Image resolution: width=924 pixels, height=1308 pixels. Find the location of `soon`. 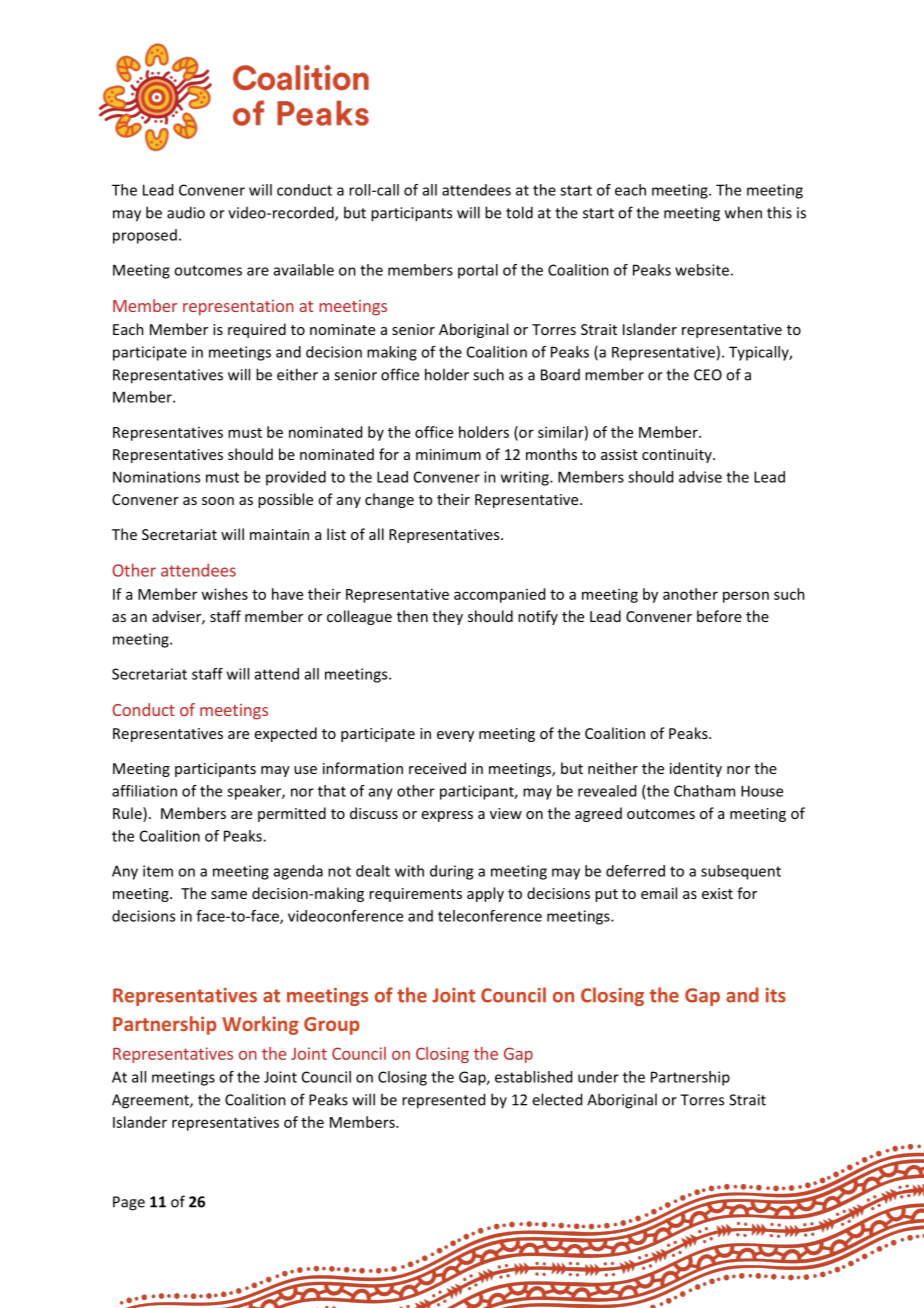

soon is located at coordinates (218, 501).
